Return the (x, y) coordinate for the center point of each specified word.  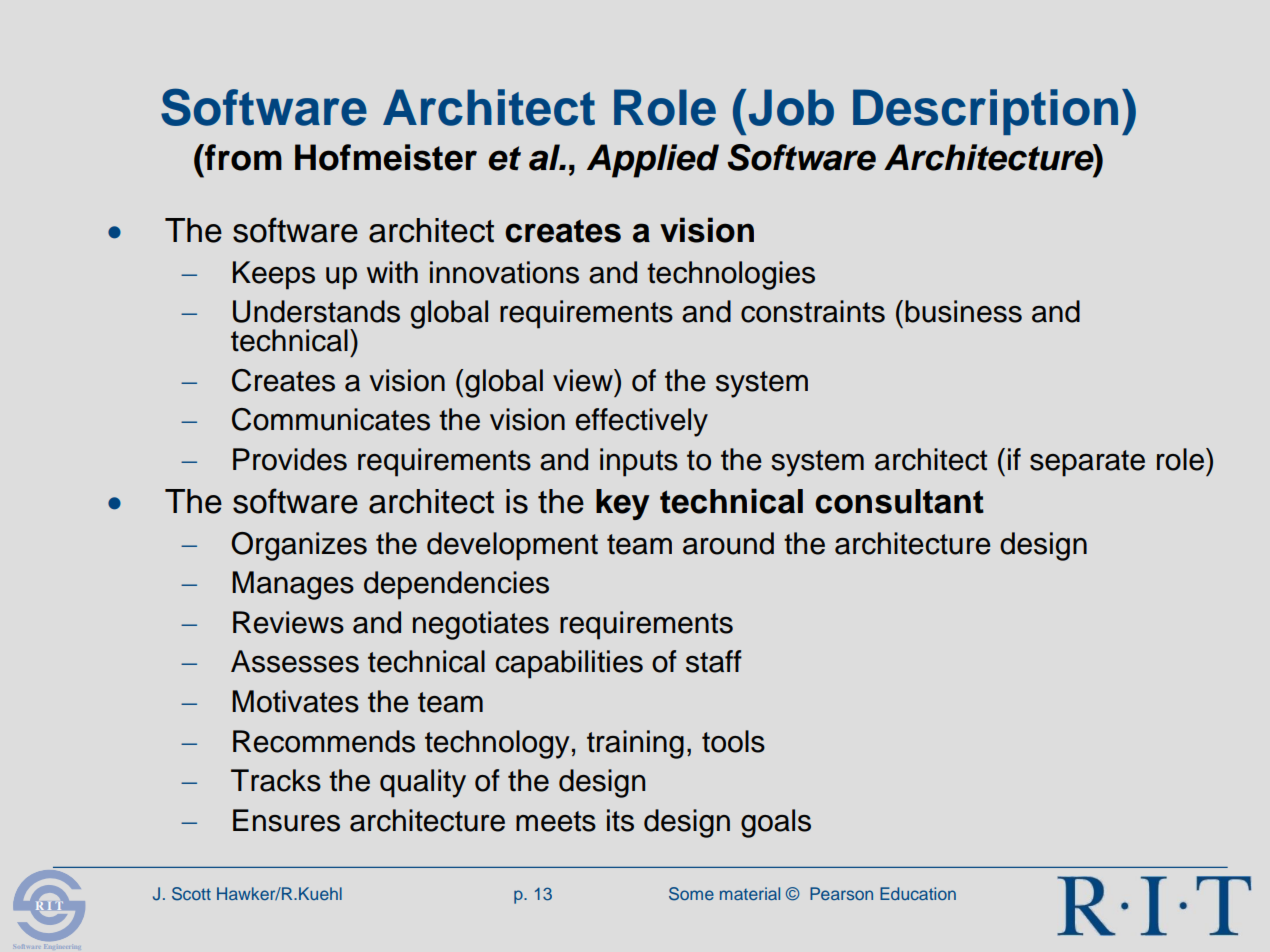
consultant (899, 501)
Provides (290, 459)
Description (985, 112)
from (242, 157)
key (623, 504)
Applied (653, 161)
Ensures (286, 820)
